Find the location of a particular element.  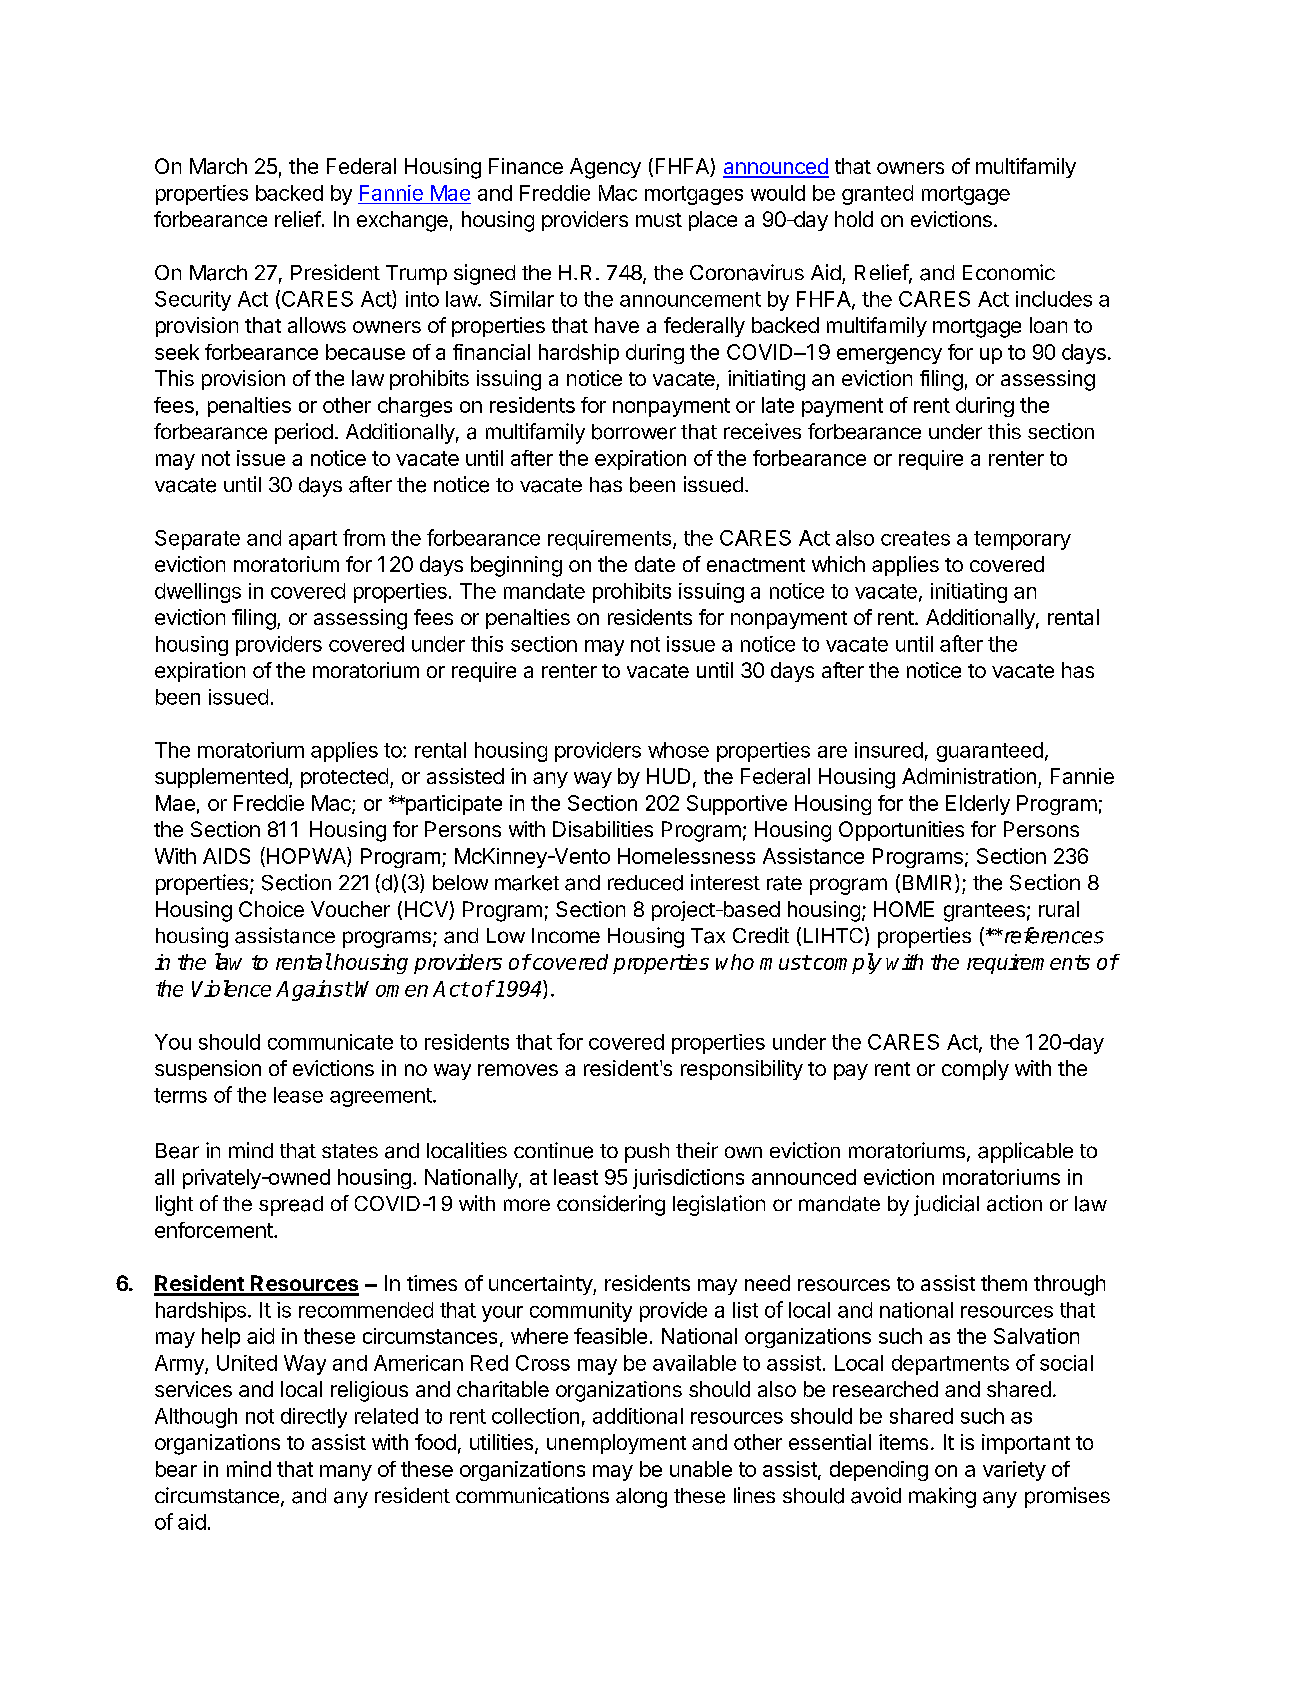

creates is located at coordinates (915, 538).
